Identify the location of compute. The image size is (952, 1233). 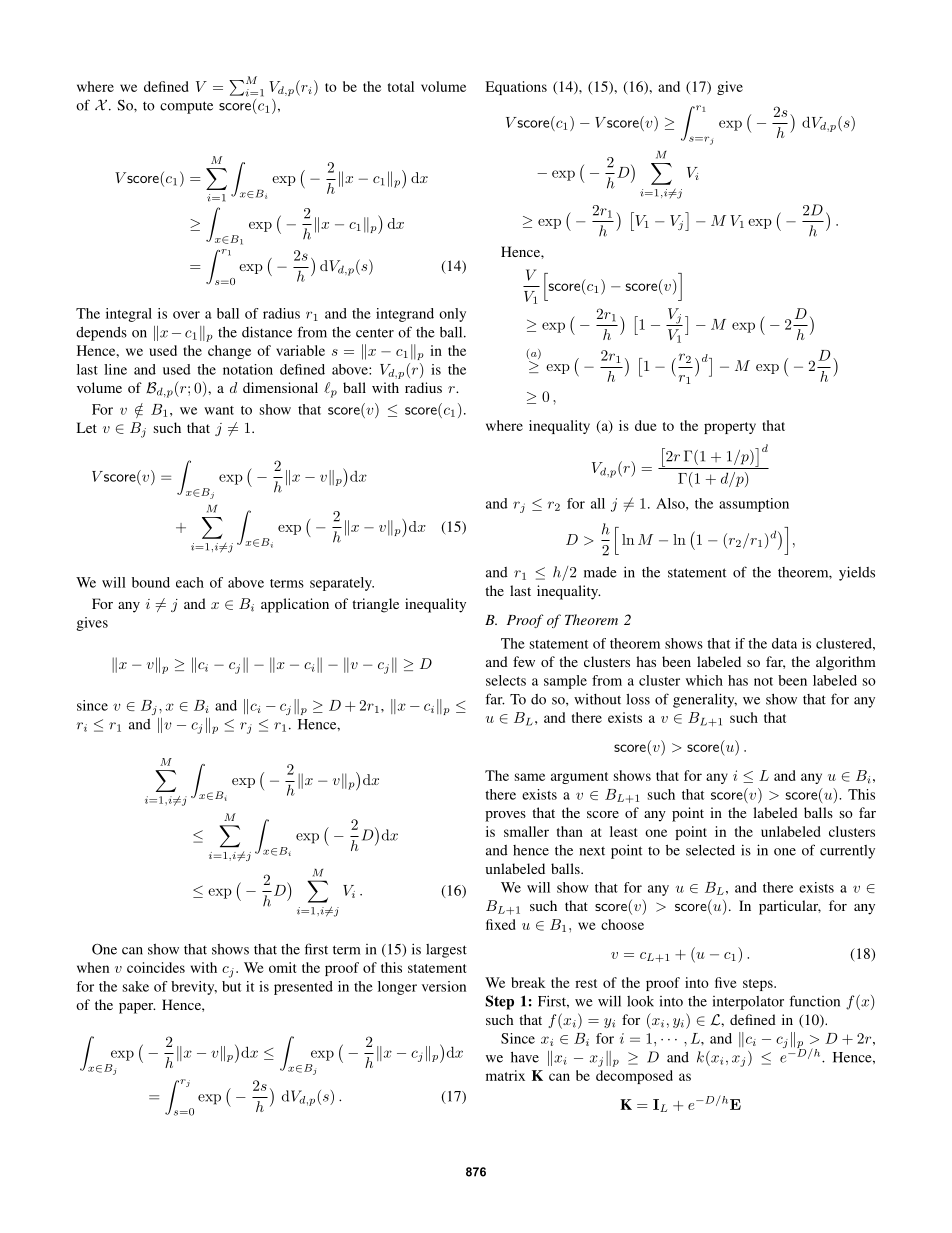
(186, 107).
